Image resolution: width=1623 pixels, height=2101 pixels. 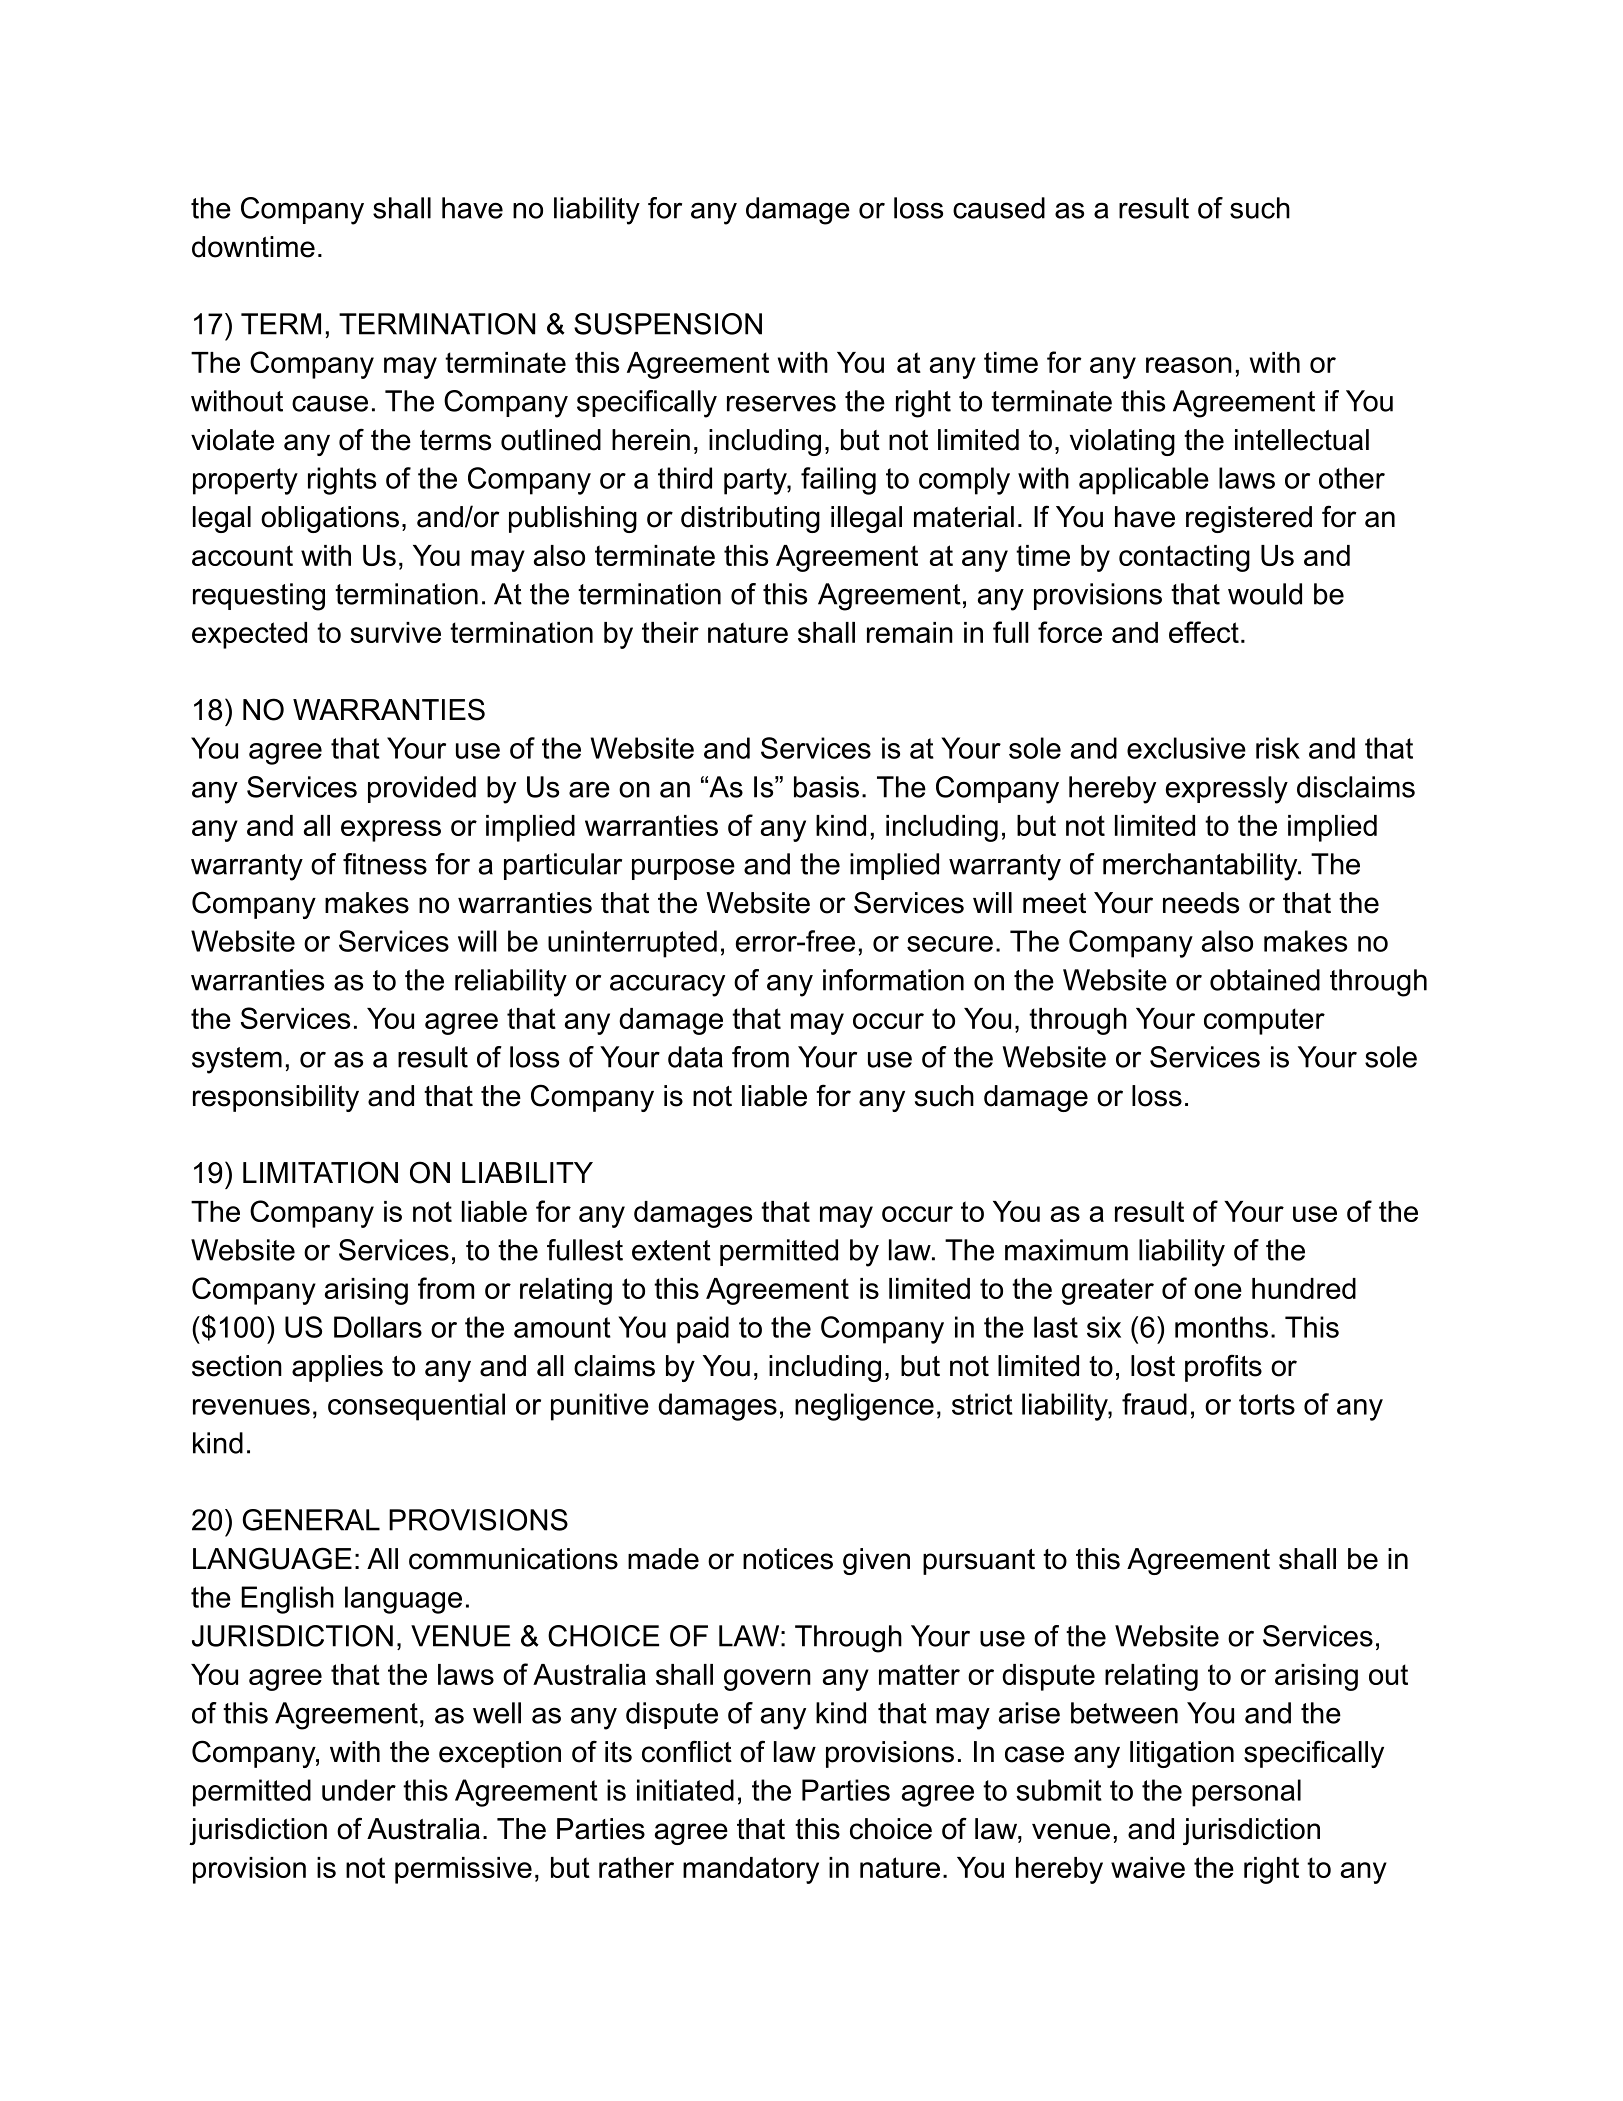 What do you see at coordinates (1265, 980) in the screenshot?
I see `obtained` at bounding box center [1265, 980].
